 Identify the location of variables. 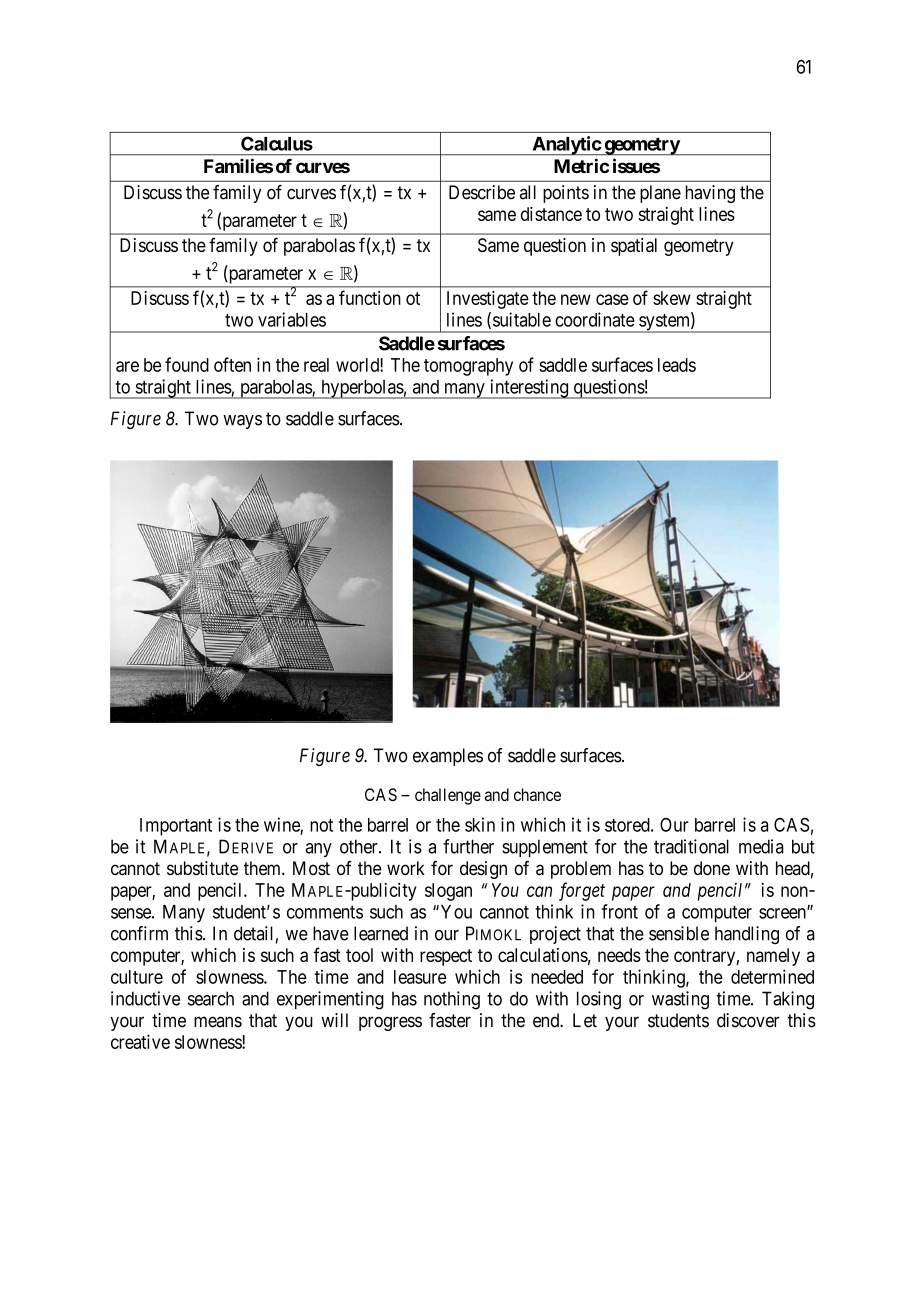
(292, 319).
